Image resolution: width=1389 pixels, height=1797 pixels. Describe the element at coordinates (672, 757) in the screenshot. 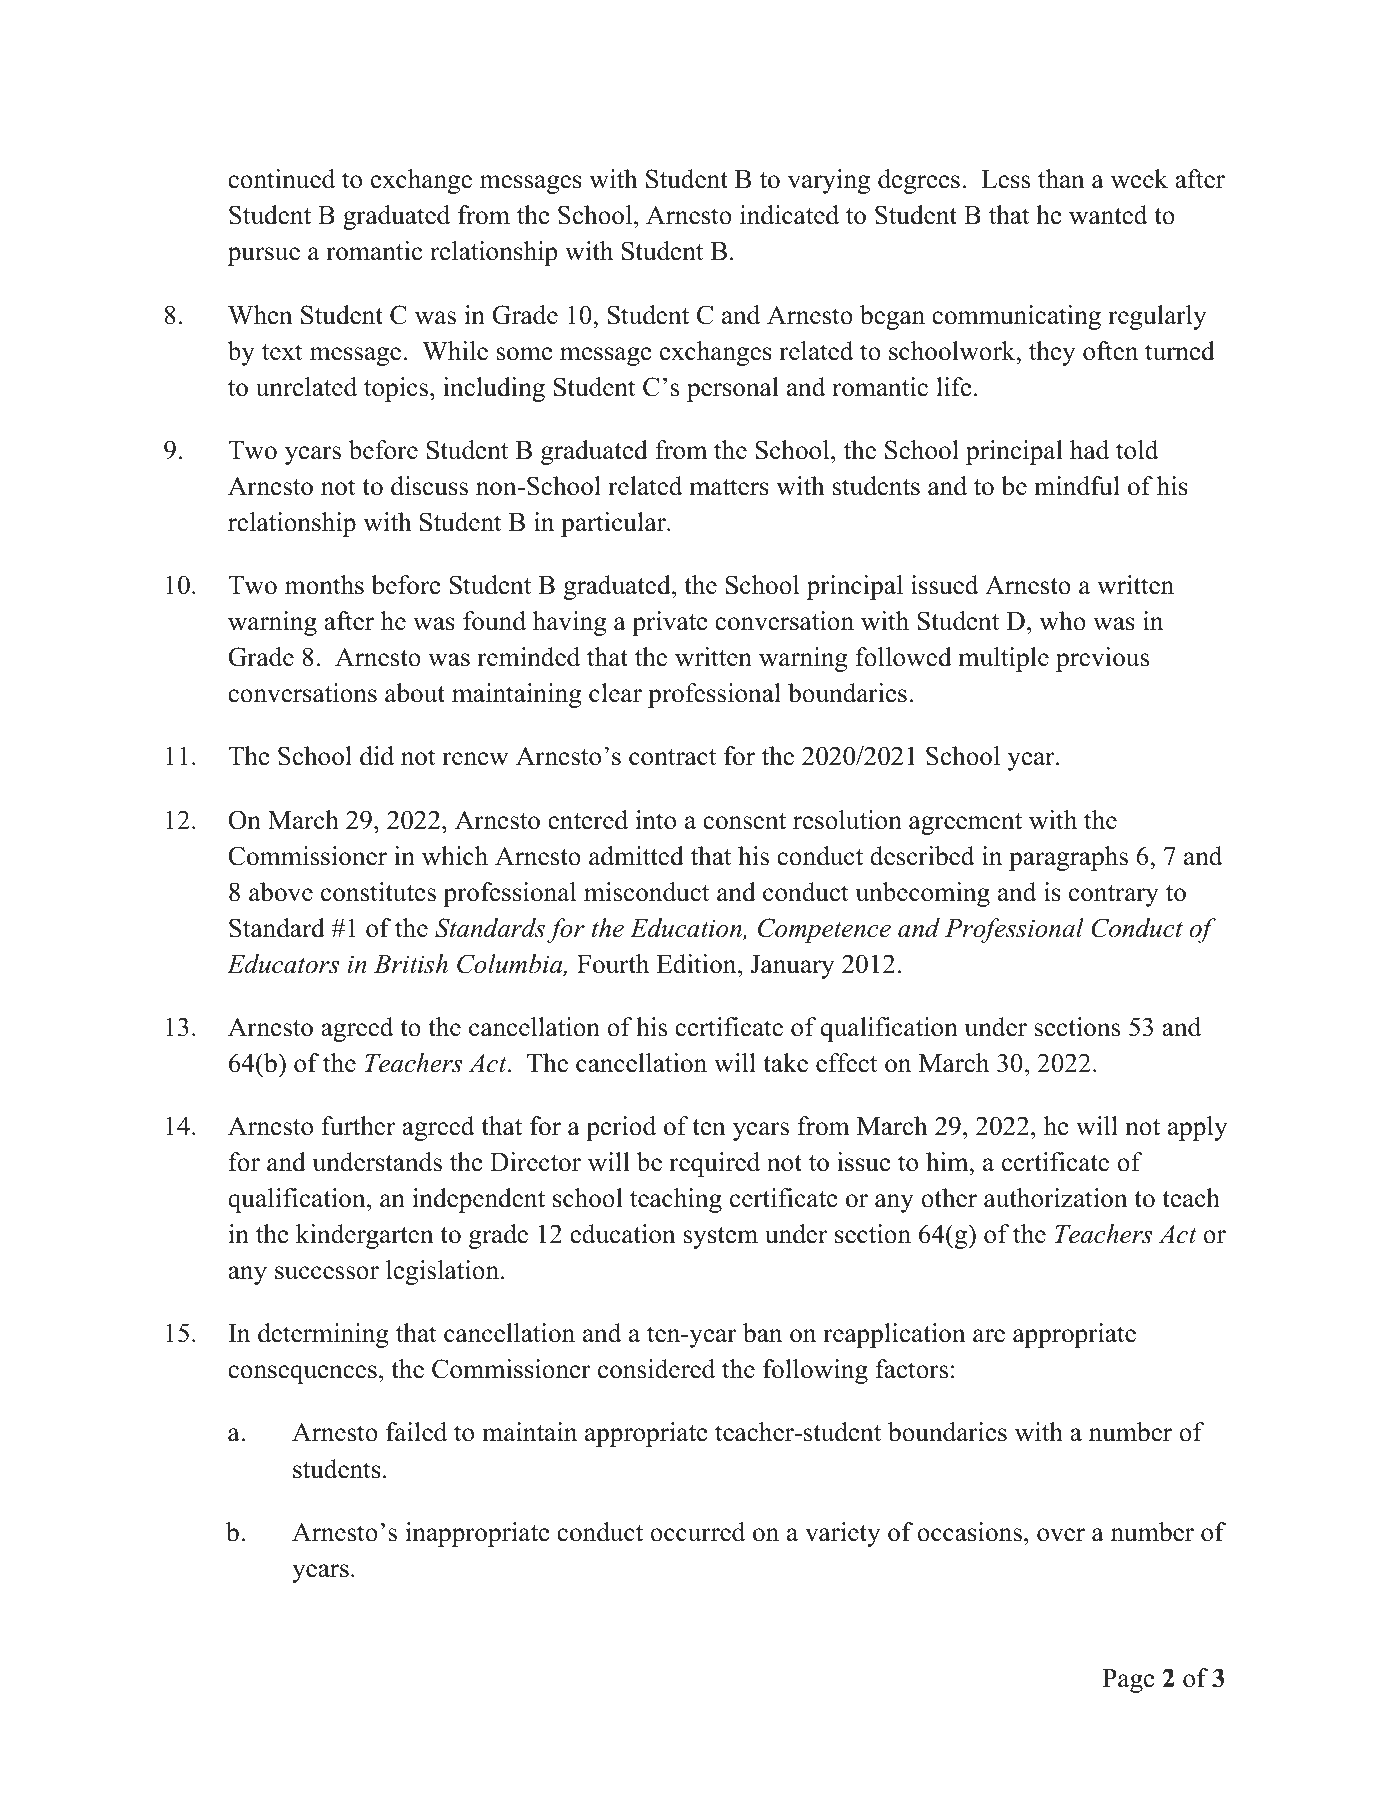

I see `contract` at that location.
